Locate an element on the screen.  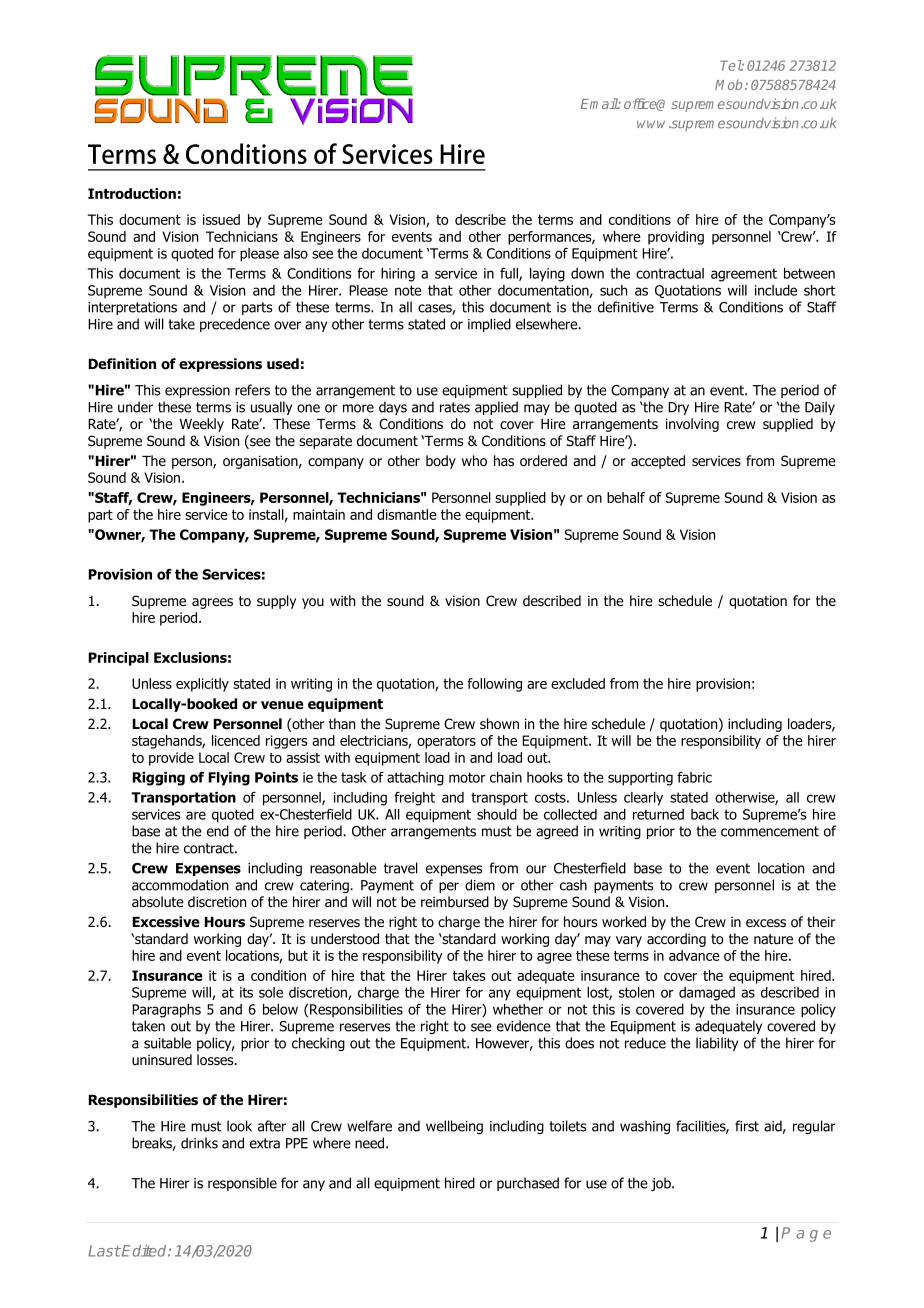
commencement is located at coordinates (770, 831).
